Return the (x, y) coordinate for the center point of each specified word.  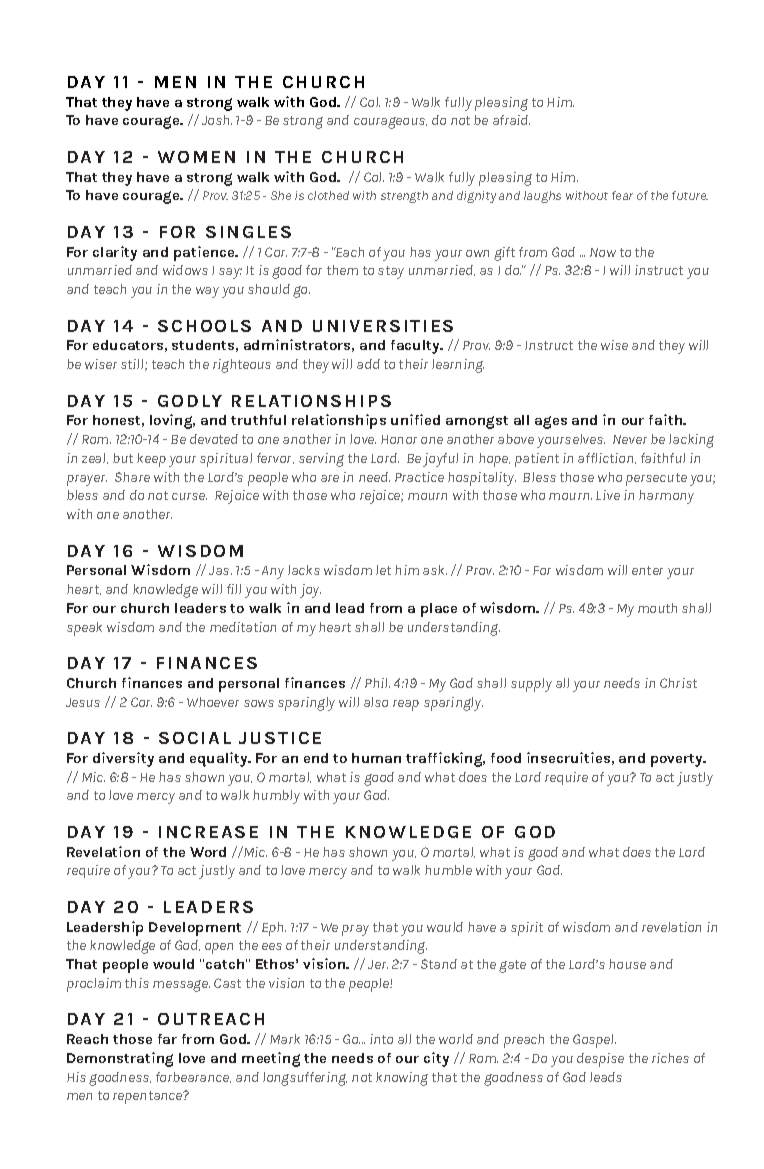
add (368, 364)
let (383, 570)
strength (404, 197)
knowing (402, 1079)
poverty (678, 760)
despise (600, 1060)
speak (84, 629)
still (133, 365)
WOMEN (196, 157)
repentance (149, 1097)
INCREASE (208, 832)
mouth (657, 608)
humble (448, 870)
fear (622, 195)
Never (630, 439)
